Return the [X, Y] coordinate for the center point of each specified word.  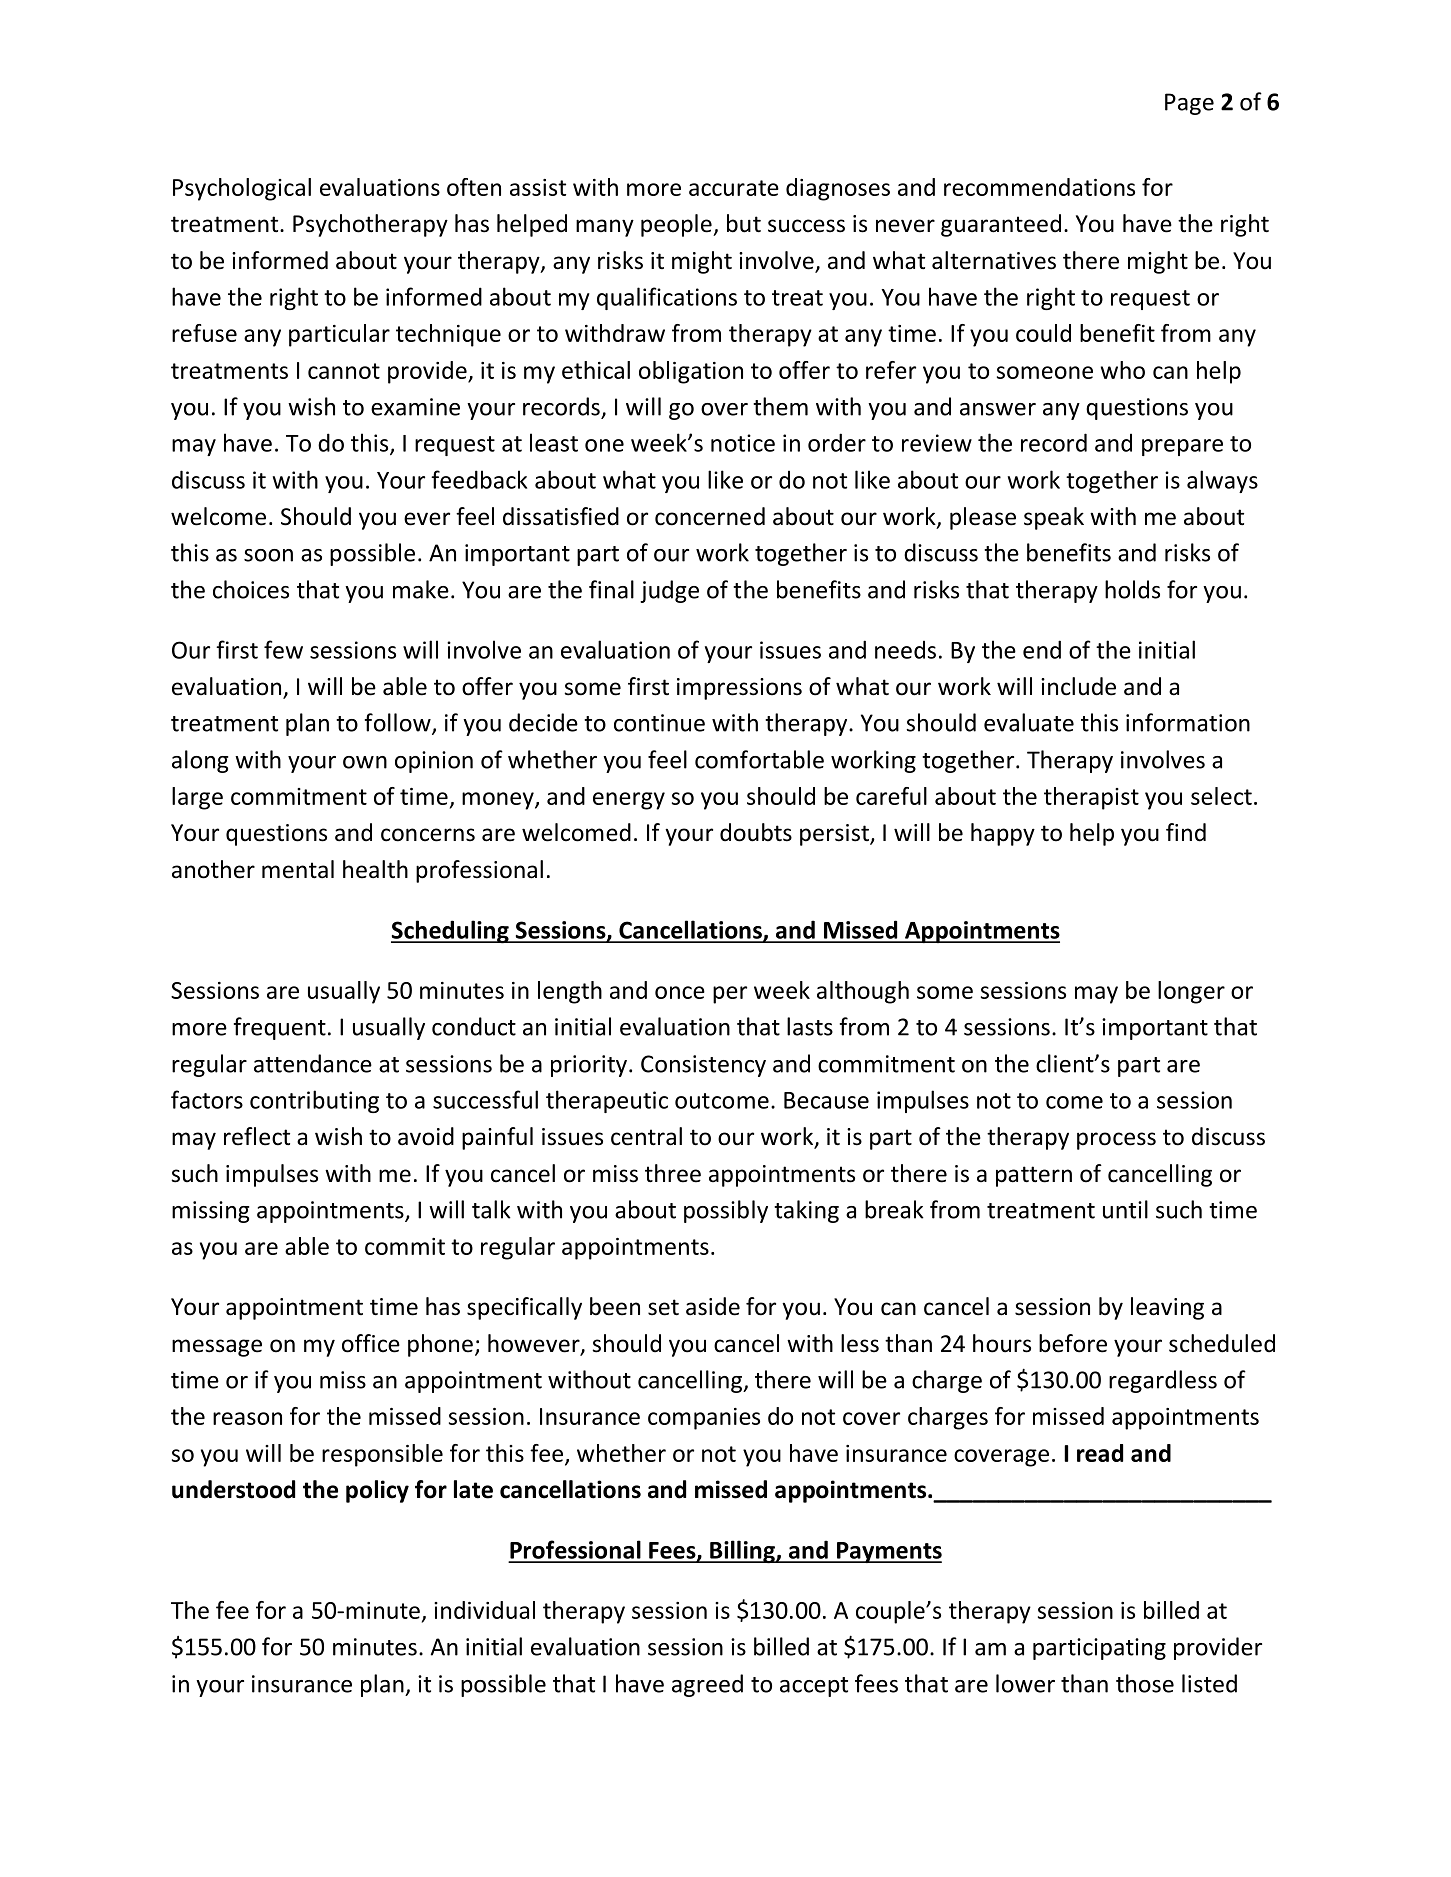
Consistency [703, 1066]
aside [713, 1306]
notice [743, 443]
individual [484, 1610]
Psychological [242, 189]
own [365, 762]
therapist [1091, 798]
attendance [313, 1063]
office [371, 1343]
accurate [734, 188]
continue [659, 723]
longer [1191, 992]
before [1073, 1343]
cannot [344, 371]
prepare [1182, 447]
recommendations [1039, 187]
